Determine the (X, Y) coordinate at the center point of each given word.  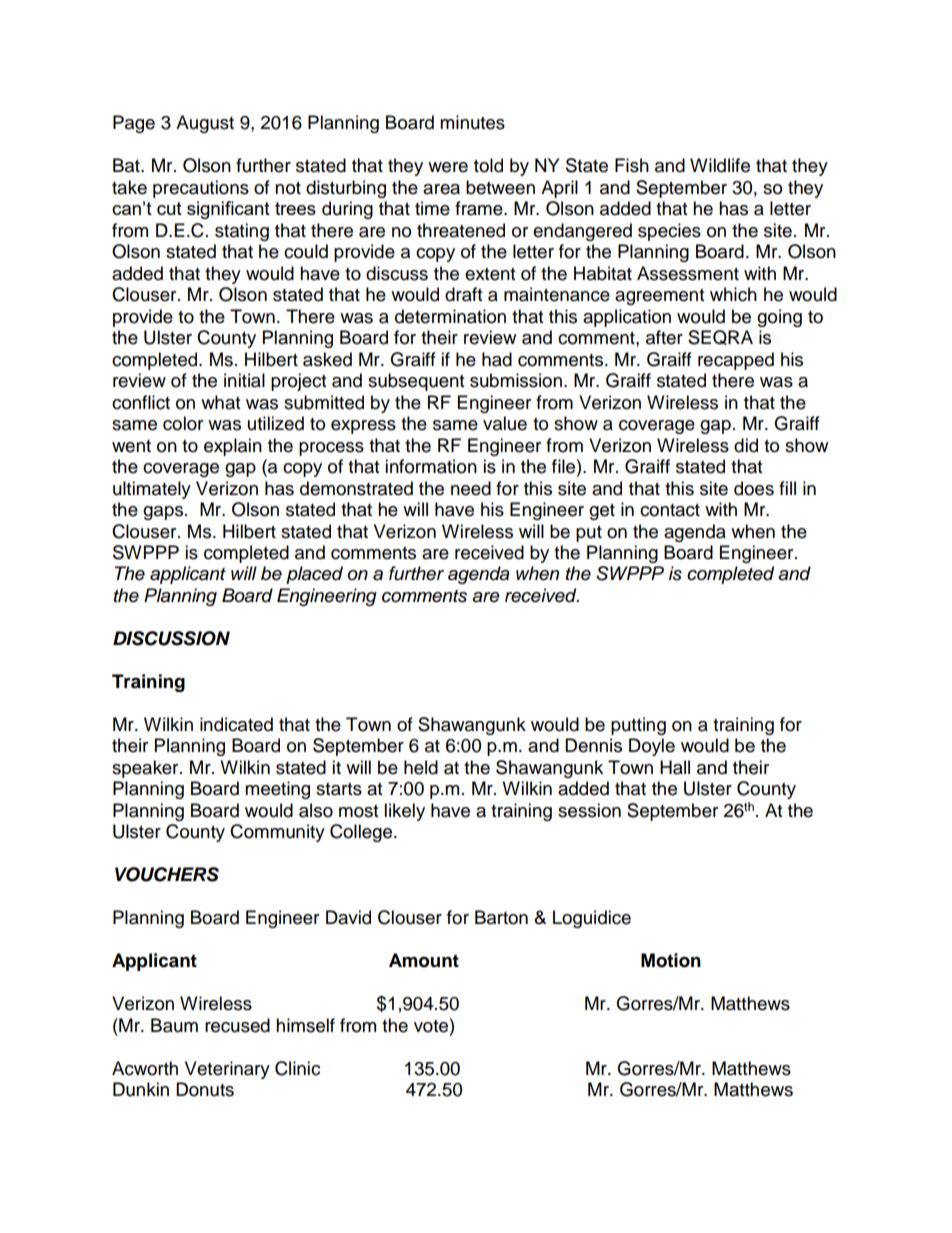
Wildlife (720, 165)
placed (314, 575)
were (448, 167)
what (220, 402)
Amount (424, 960)
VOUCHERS (167, 874)
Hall (675, 767)
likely (404, 812)
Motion (671, 960)
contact (670, 510)
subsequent (416, 382)
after (664, 337)
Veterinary (227, 1070)
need (471, 488)
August (205, 124)
